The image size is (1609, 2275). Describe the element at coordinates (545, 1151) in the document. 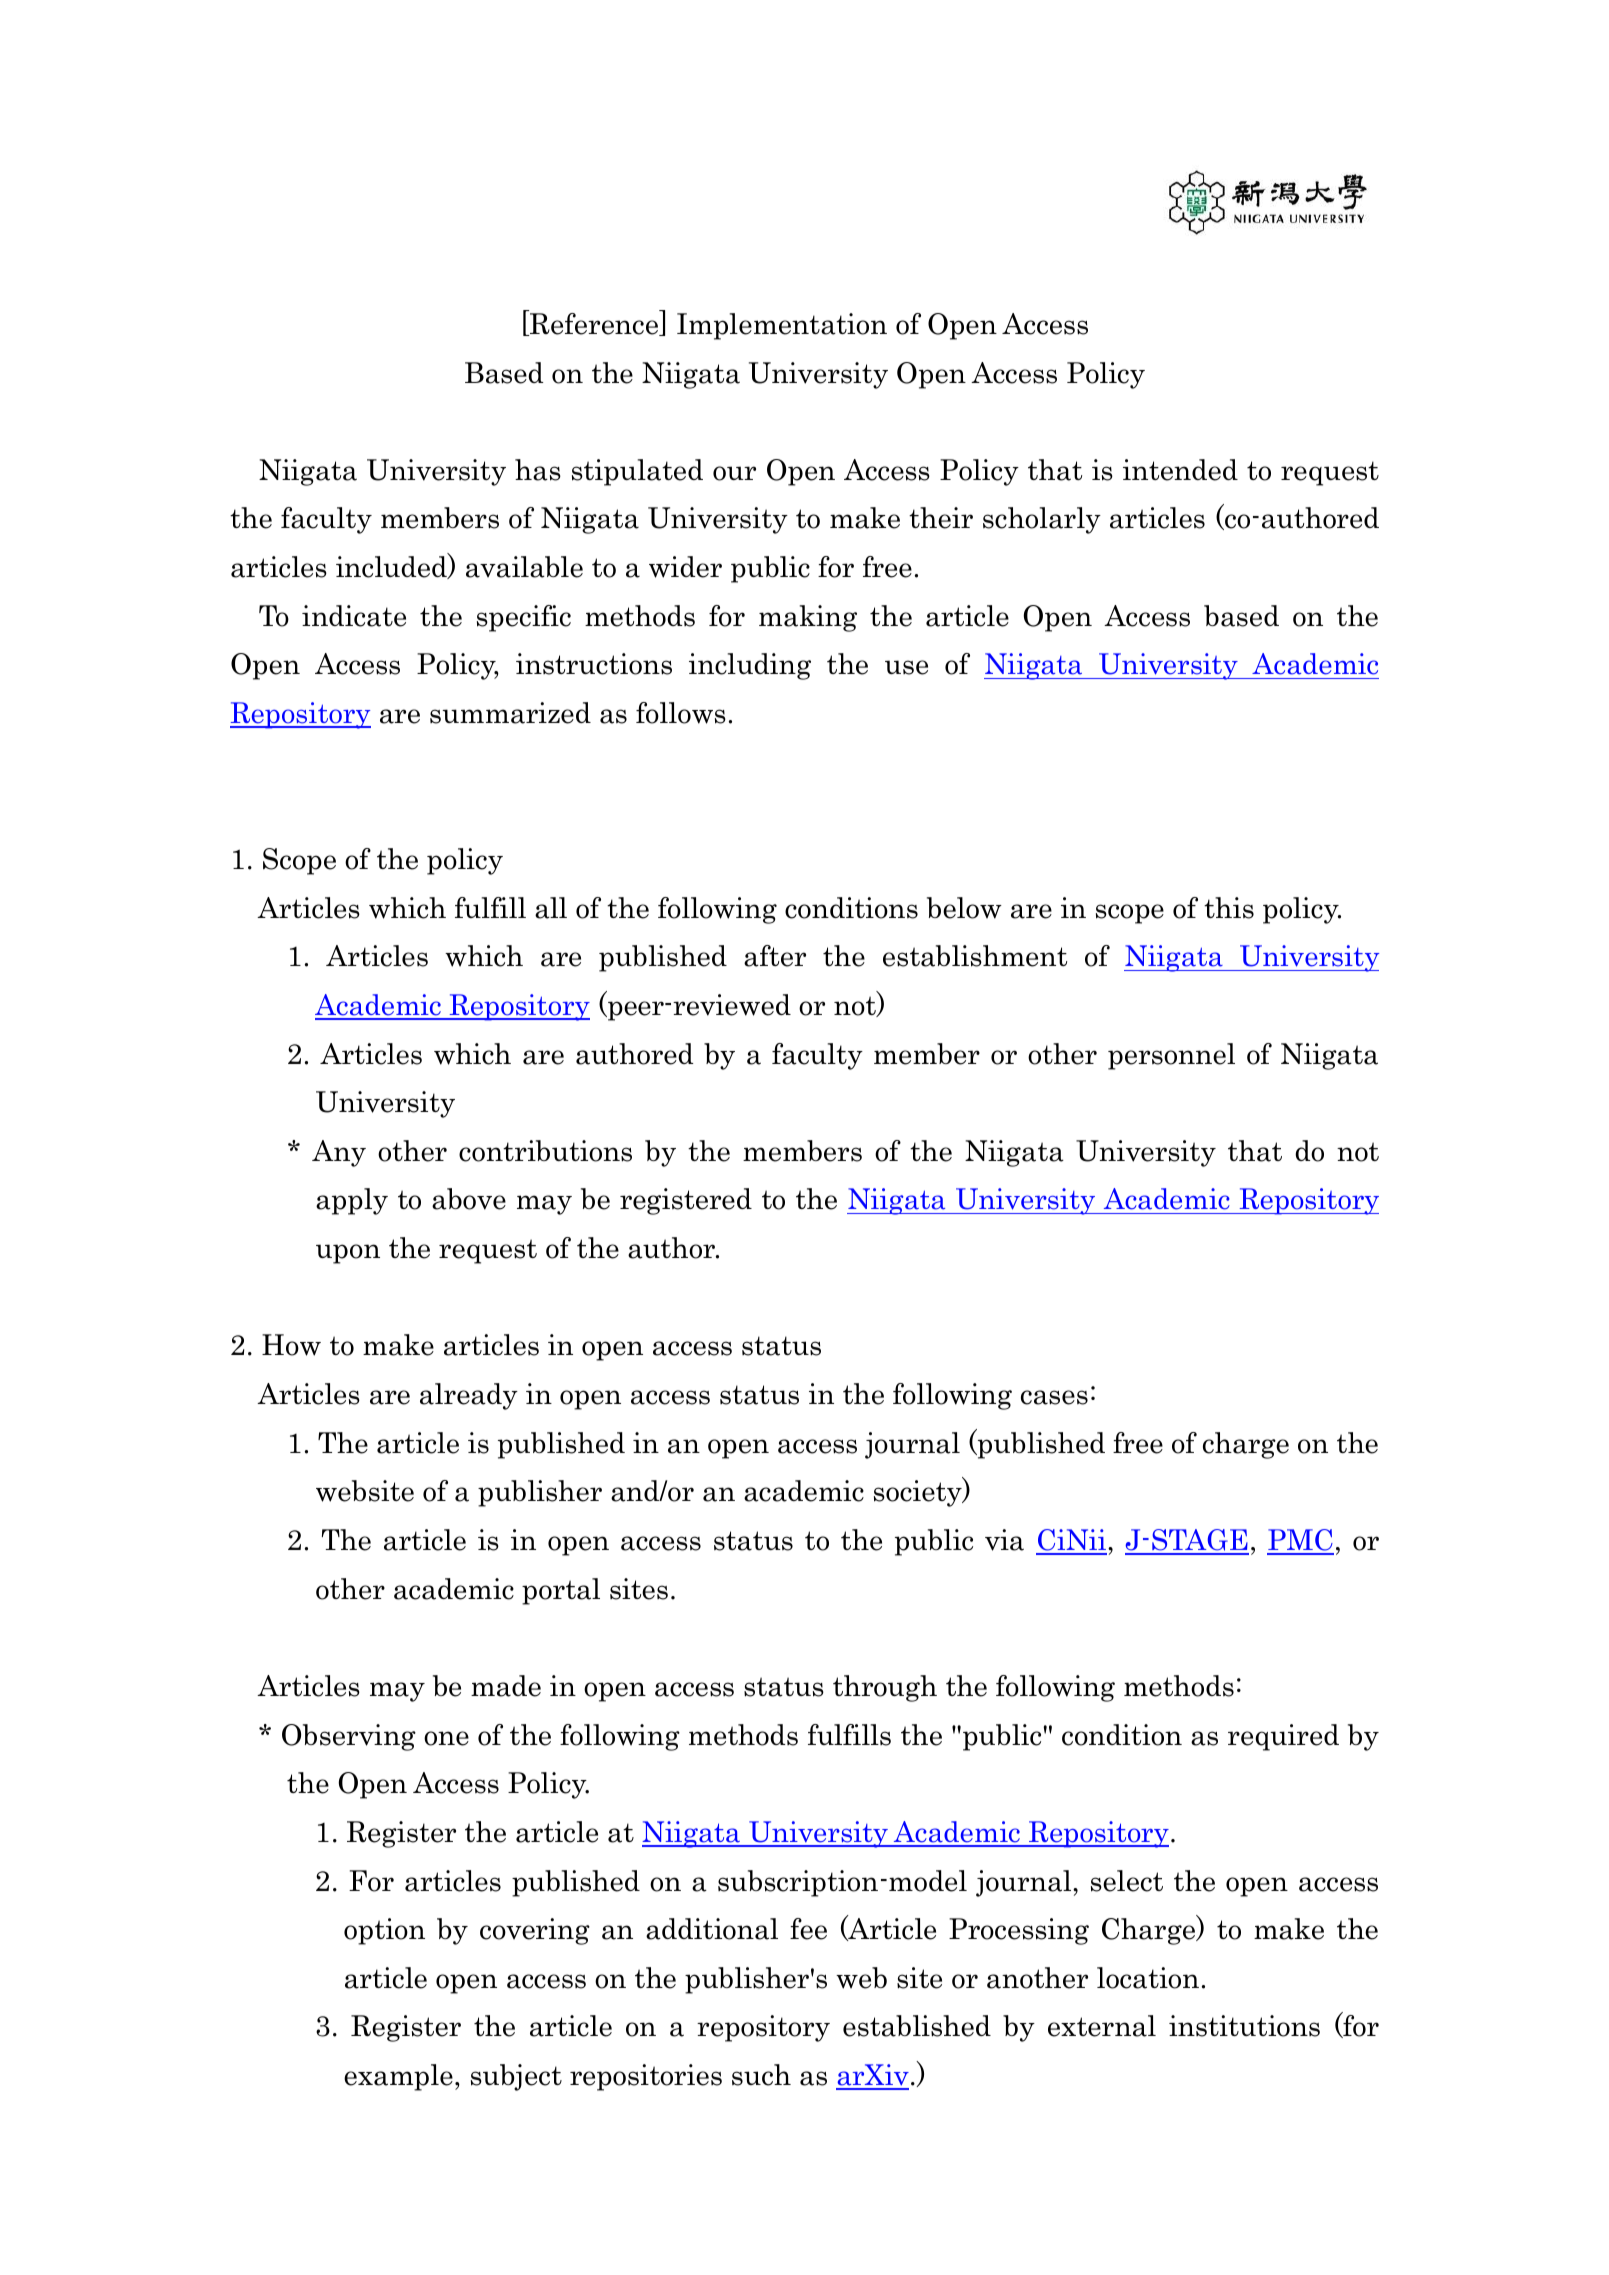

I see `contributions` at that location.
